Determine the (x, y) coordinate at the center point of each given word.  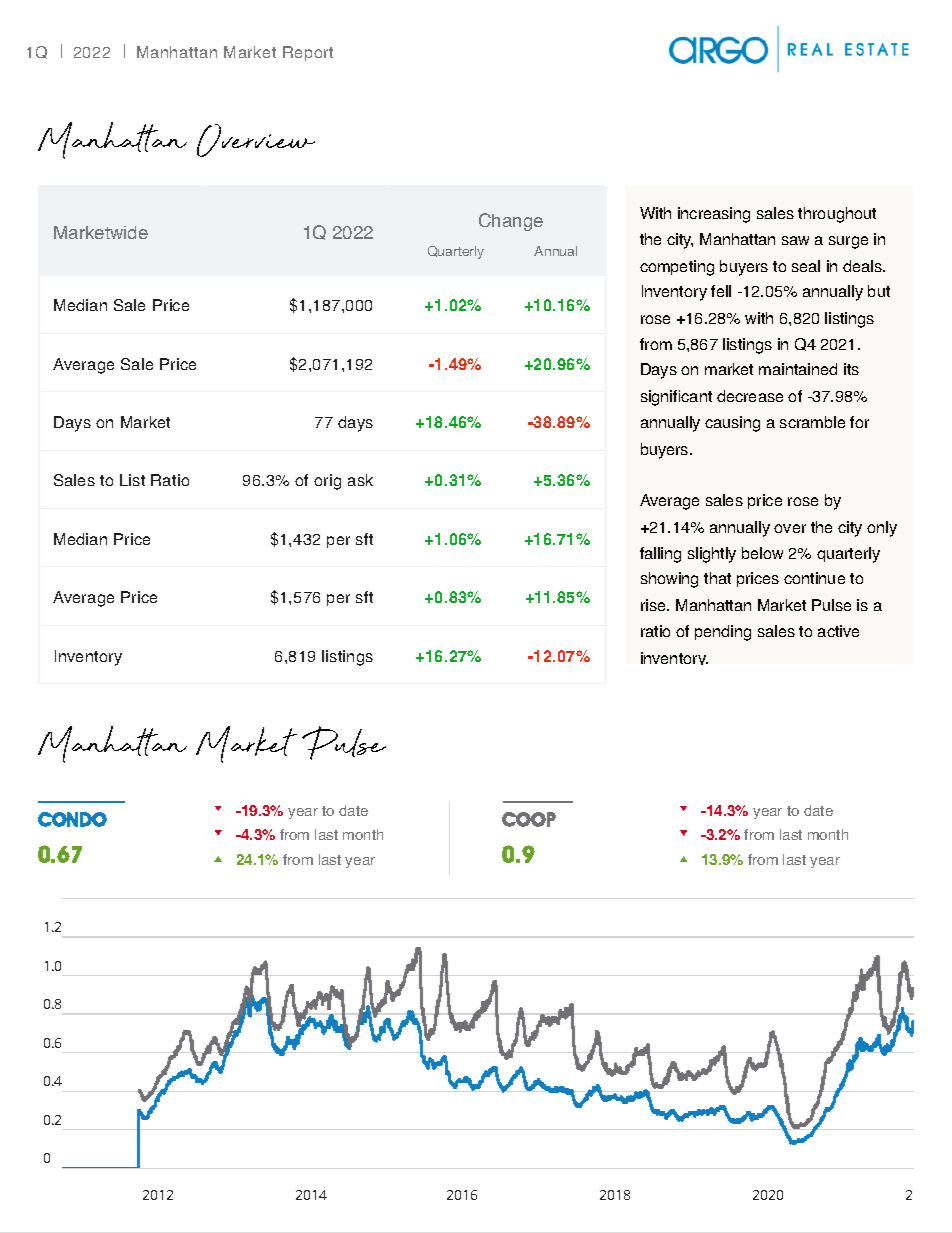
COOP (529, 819)
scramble (812, 422)
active (838, 631)
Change (511, 222)
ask (360, 480)
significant (676, 398)
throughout (837, 215)
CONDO (72, 819)
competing (677, 268)
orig (327, 482)
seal (806, 266)
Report (308, 53)
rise (654, 605)
